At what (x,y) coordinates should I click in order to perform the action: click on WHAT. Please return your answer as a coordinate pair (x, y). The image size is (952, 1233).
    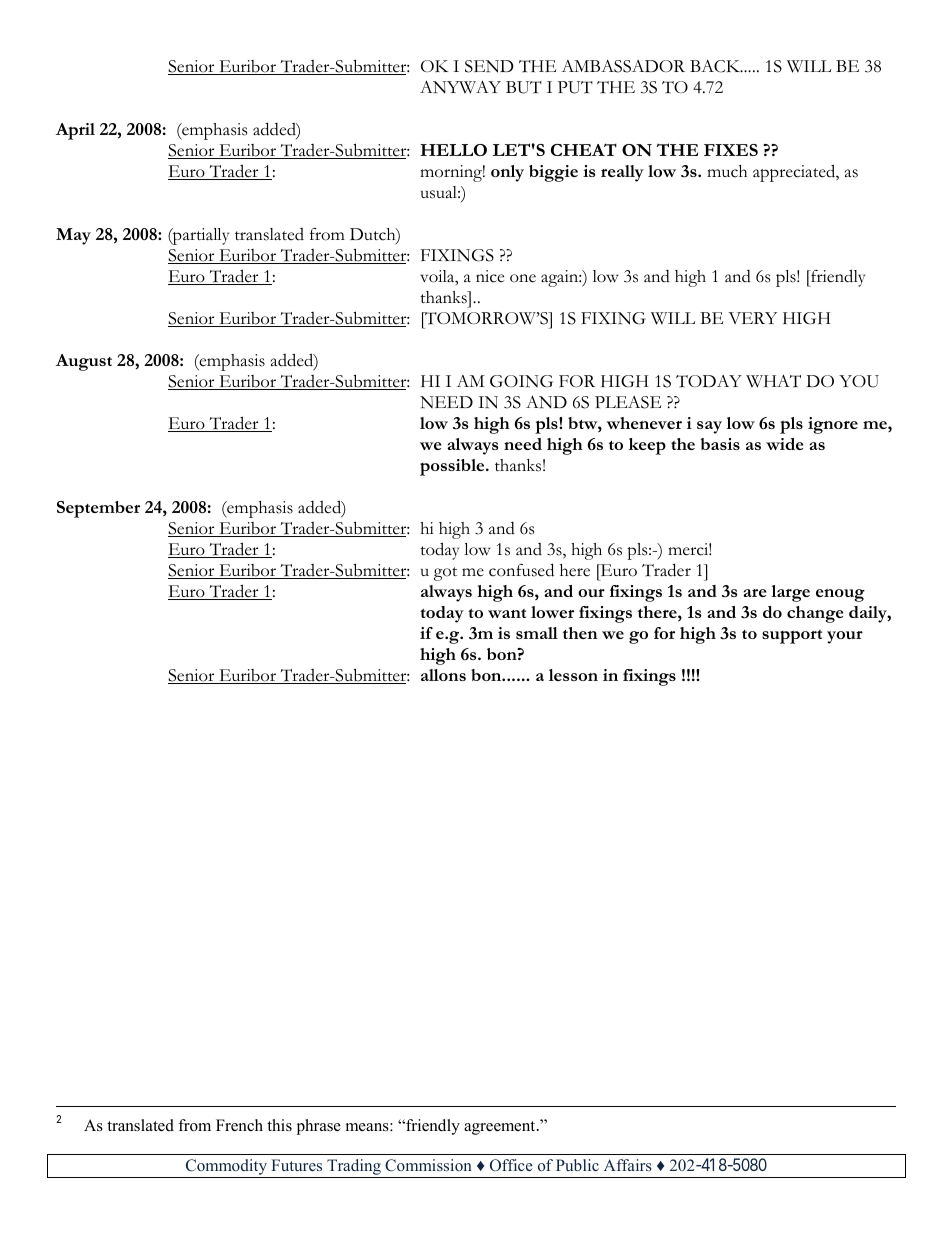
    Looking at the image, I should click on (773, 381).
